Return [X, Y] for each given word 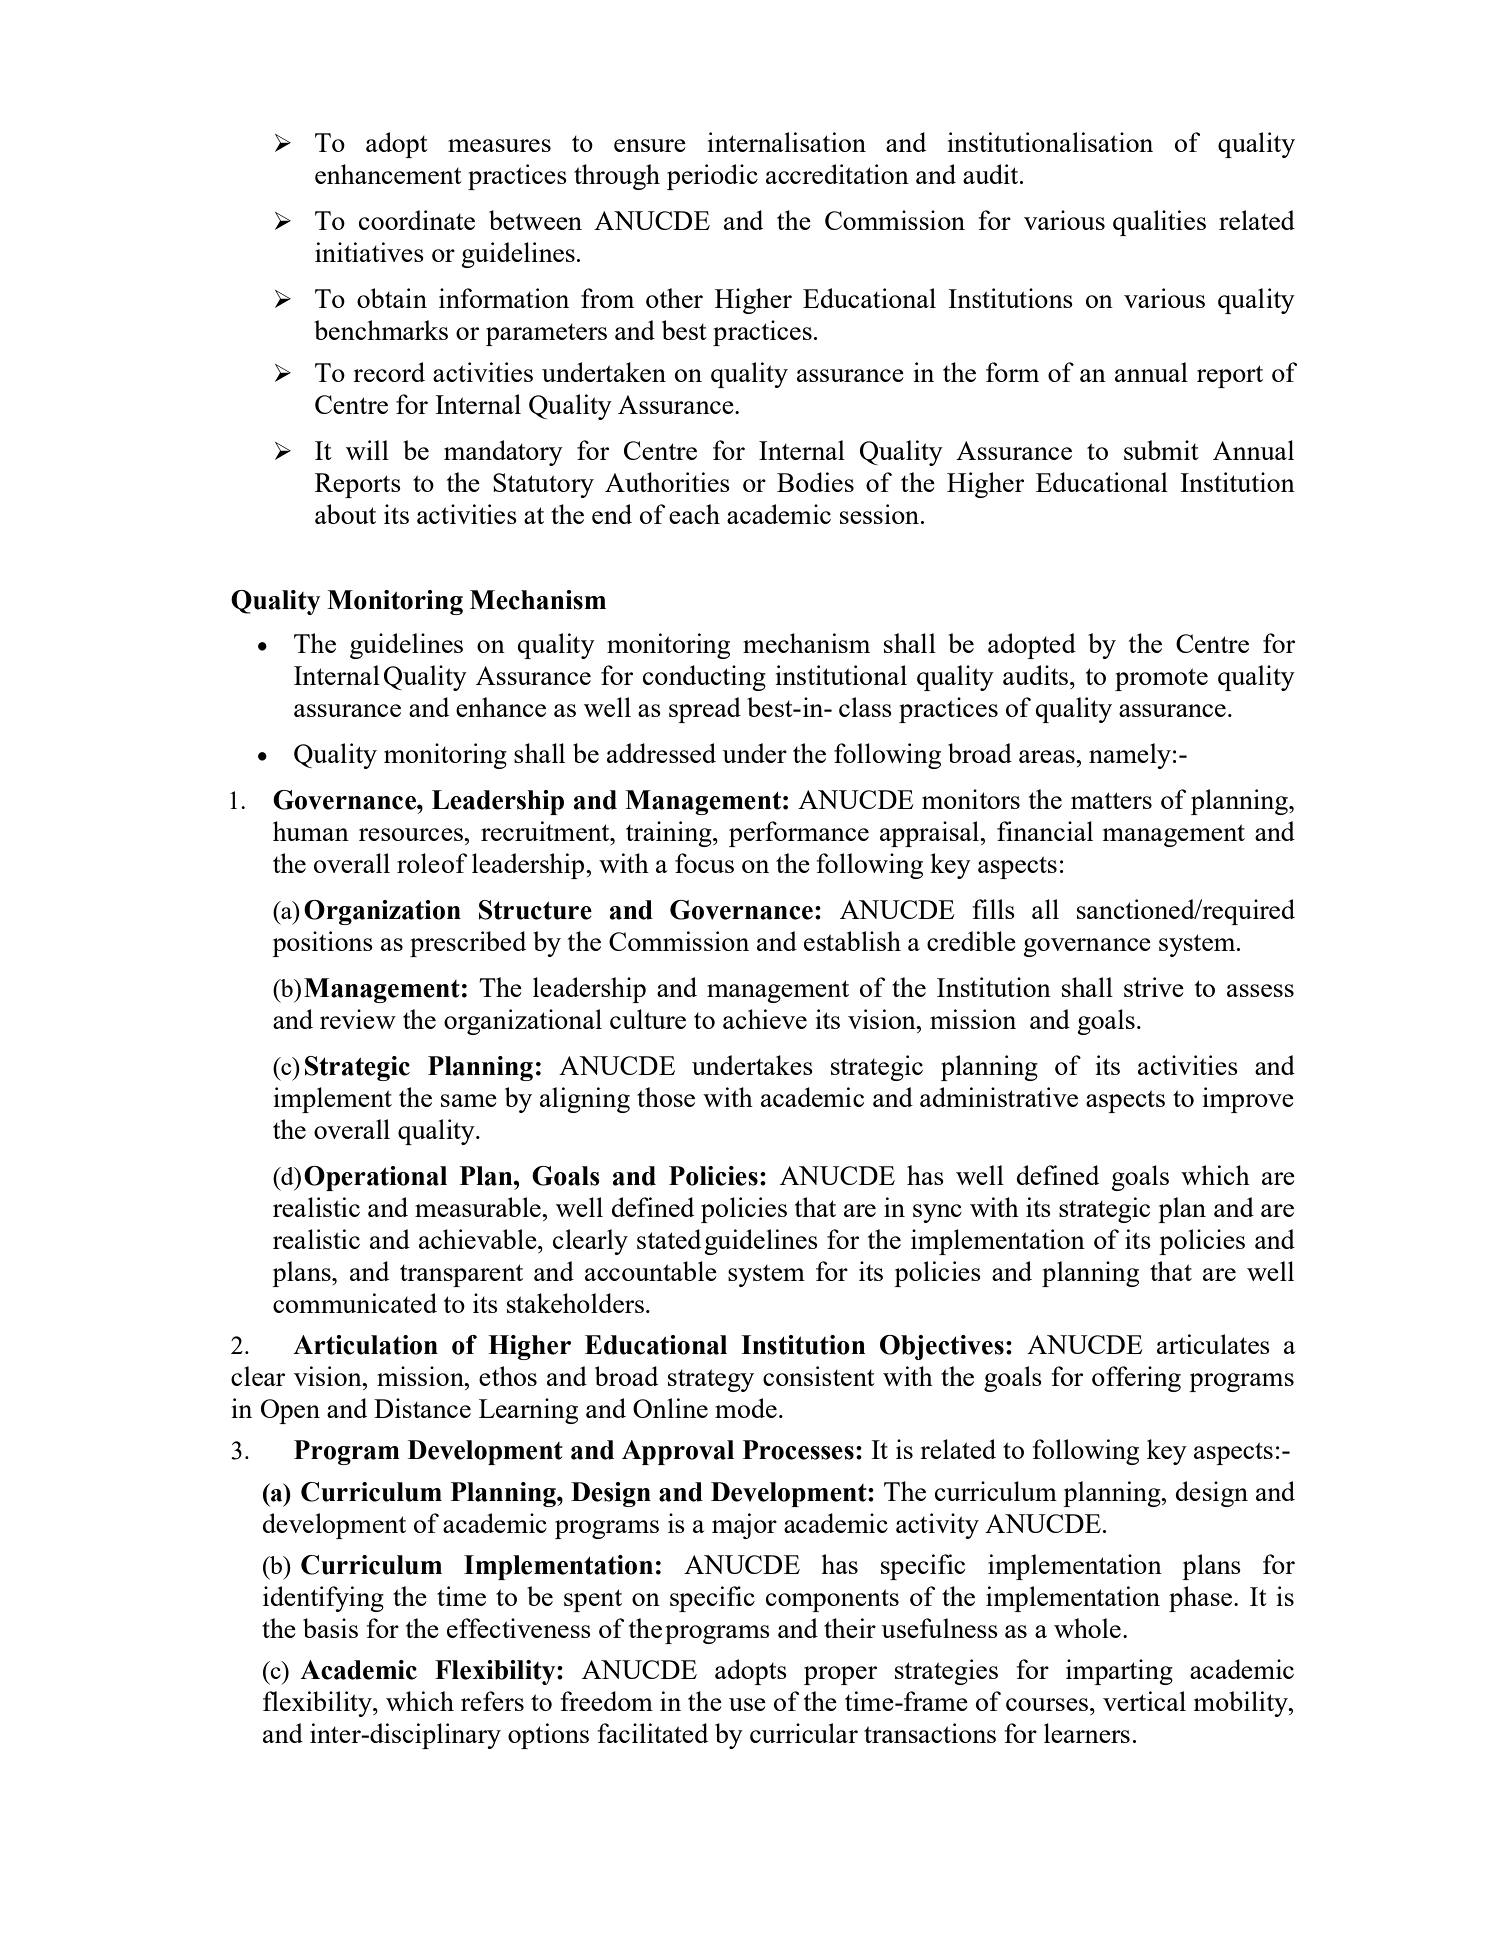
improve [1248, 1100]
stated [669, 1239]
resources [412, 834]
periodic [712, 177]
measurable [479, 1207]
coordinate [417, 220]
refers [492, 1701]
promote [1161, 679]
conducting [704, 678]
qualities [1159, 223]
